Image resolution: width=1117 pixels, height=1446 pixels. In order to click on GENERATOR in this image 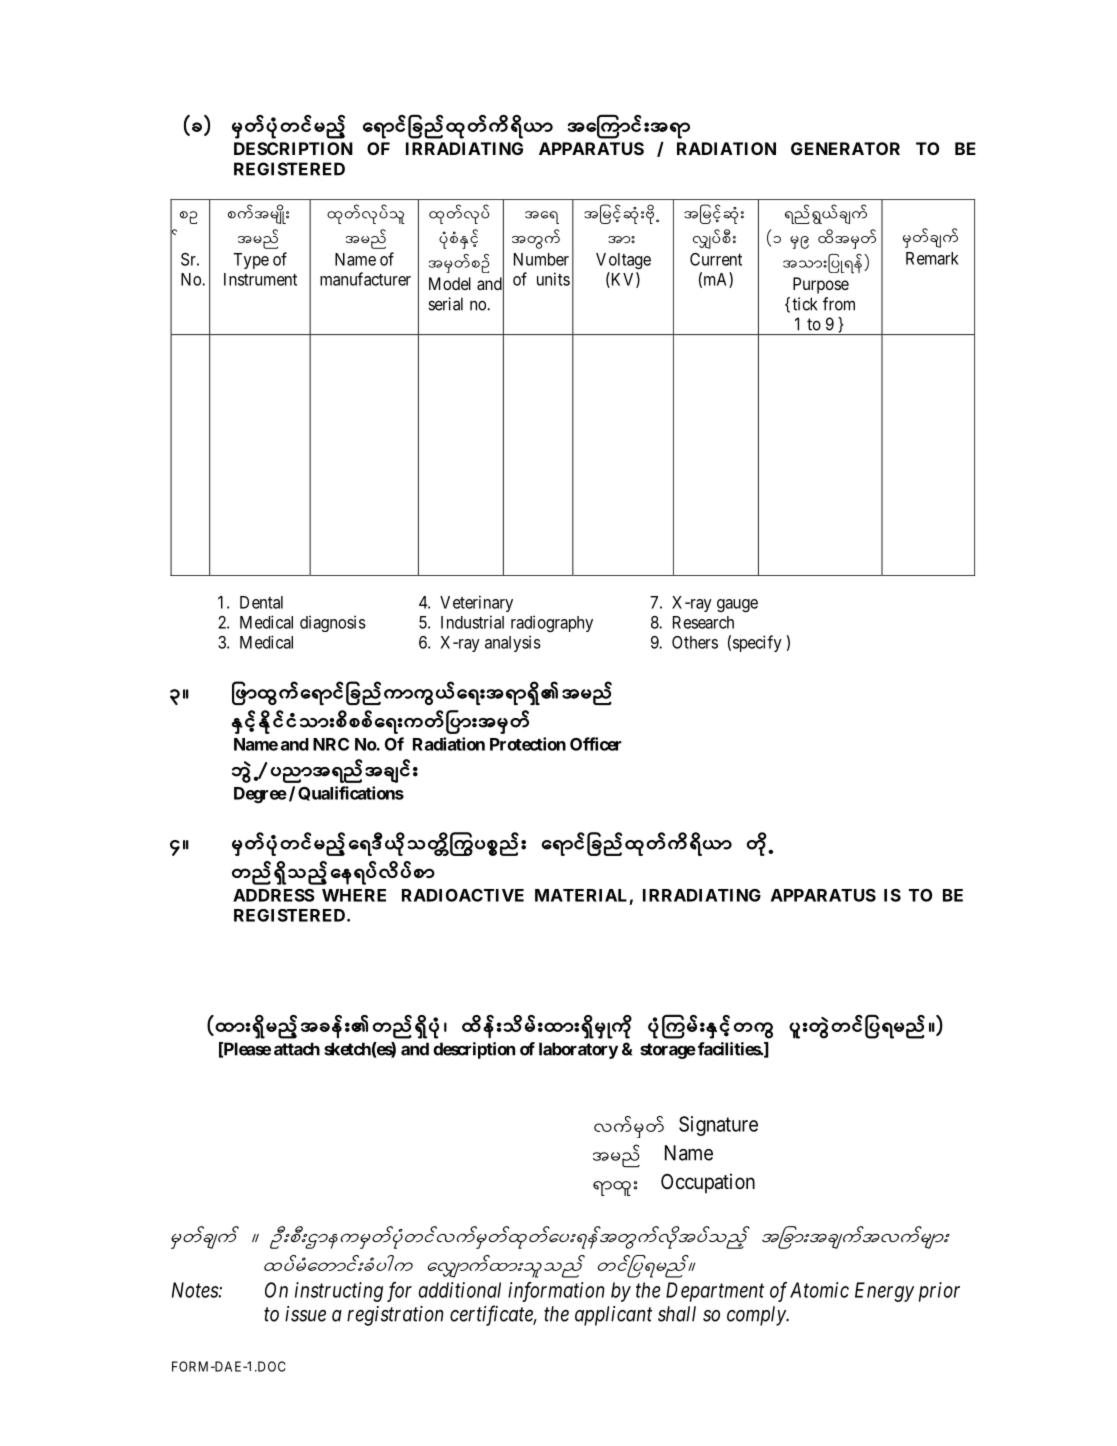, I will do `click(845, 148)`.
